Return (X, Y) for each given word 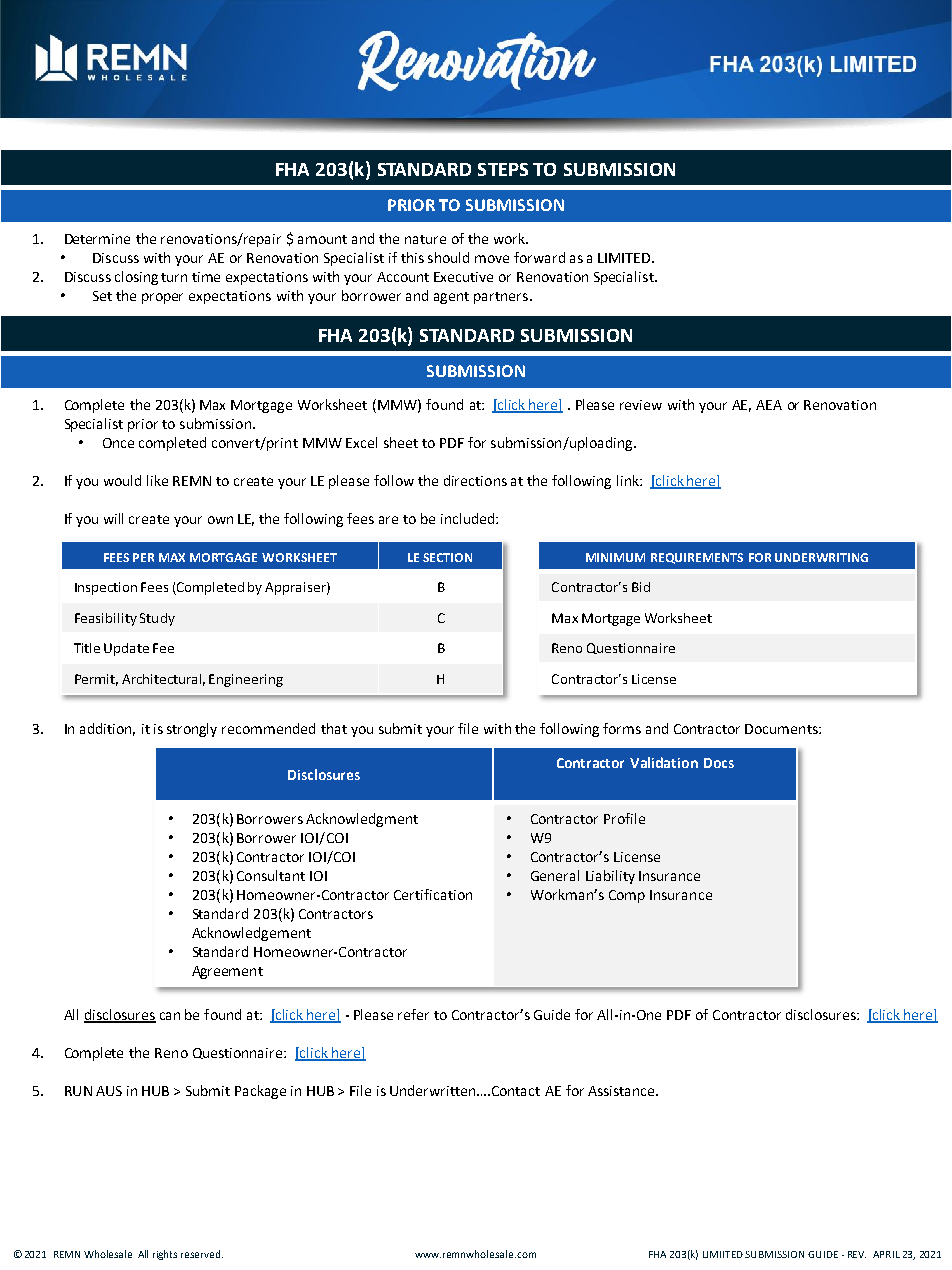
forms (622, 728)
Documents (782, 729)
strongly (192, 730)
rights (165, 1255)
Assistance (622, 1091)
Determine (97, 239)
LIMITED (625, 258)
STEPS (503, 169)
